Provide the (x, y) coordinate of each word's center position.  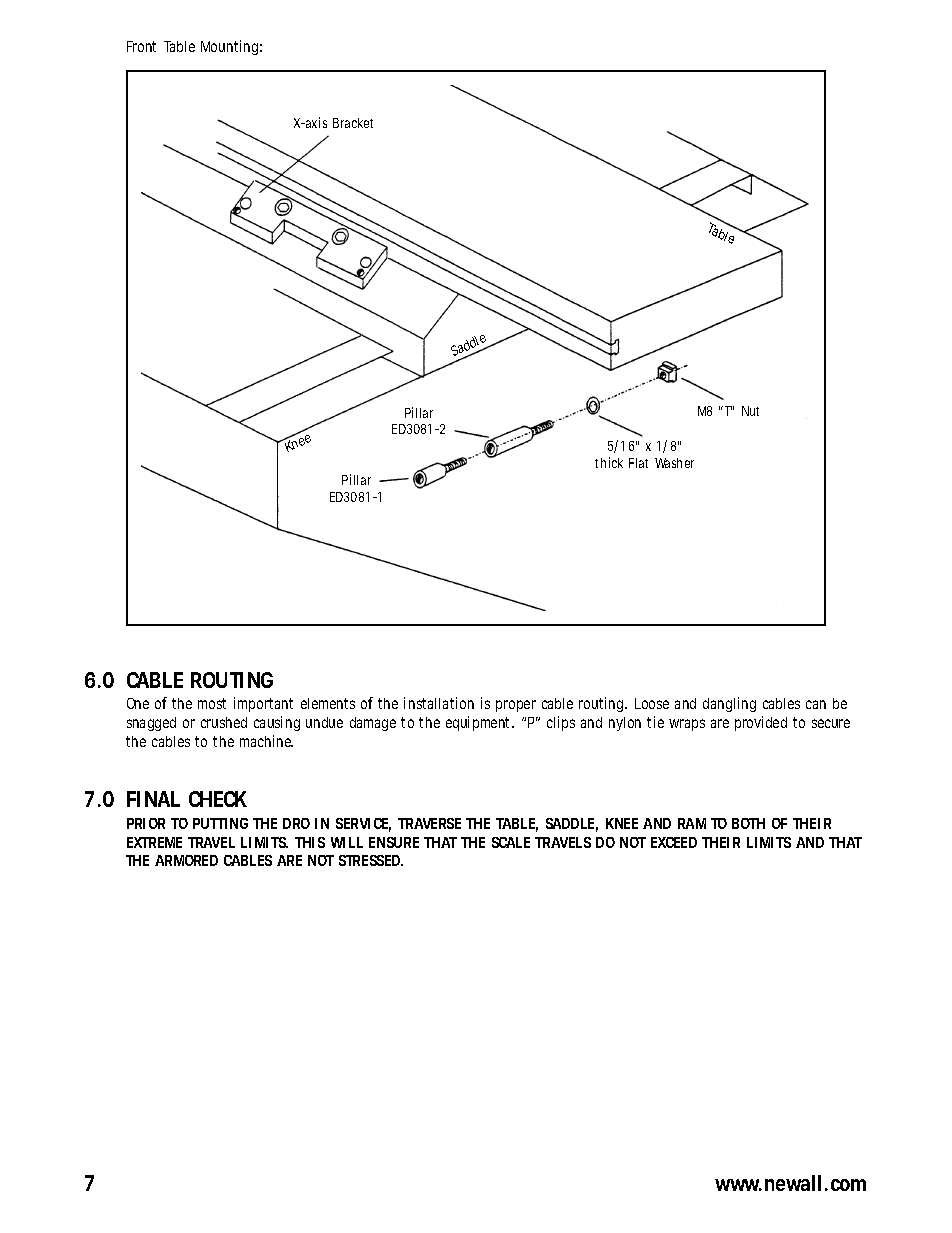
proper (516, 706)
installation (439, 703)
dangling (729, 704)
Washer (674, 463)
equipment (480, 723)
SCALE (511, 842)
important (263, 704)
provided (761, 723)
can (816, 704)
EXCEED (674, 842)
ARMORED (186, 860)
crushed (224, 722)
